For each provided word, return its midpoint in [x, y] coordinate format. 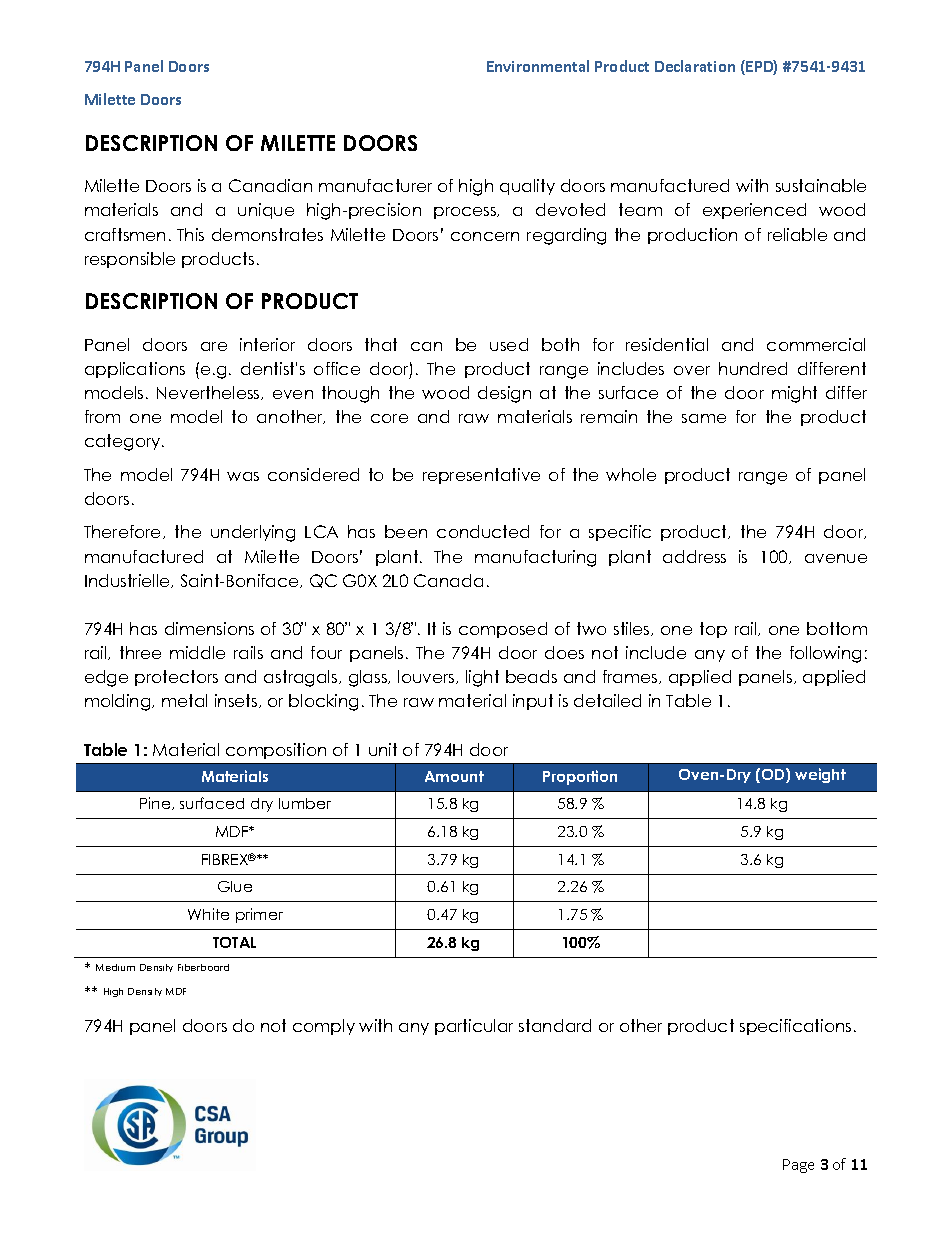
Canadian [270, 185]
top [713, 630]
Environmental [538, 66]
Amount [454, 776]
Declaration [695, 66]
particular [474, 1027]
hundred [753, 368]
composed [503, 630]
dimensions [209, 628]
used [509, 344]
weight [820, 775]
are [214, 346]
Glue [235, 886]
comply [324, 1027]
